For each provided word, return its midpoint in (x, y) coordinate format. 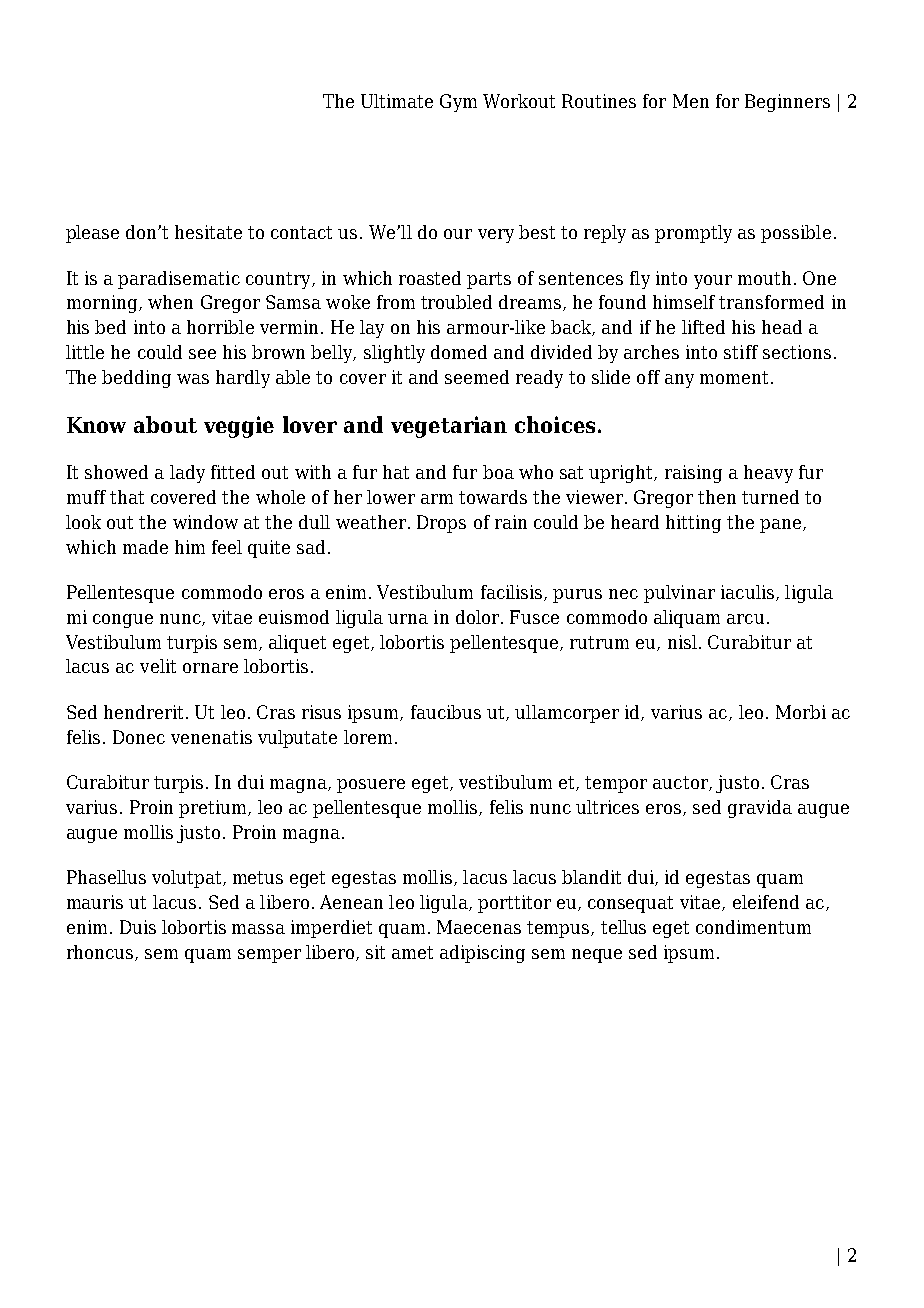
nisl (682, 642)
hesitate (208, 232)
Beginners (787, 103)
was (193, 379)
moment (736, 377)
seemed (477, 377)
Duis (138, 927)
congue (123, 621)
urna (408, 619)
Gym (458, 103)
